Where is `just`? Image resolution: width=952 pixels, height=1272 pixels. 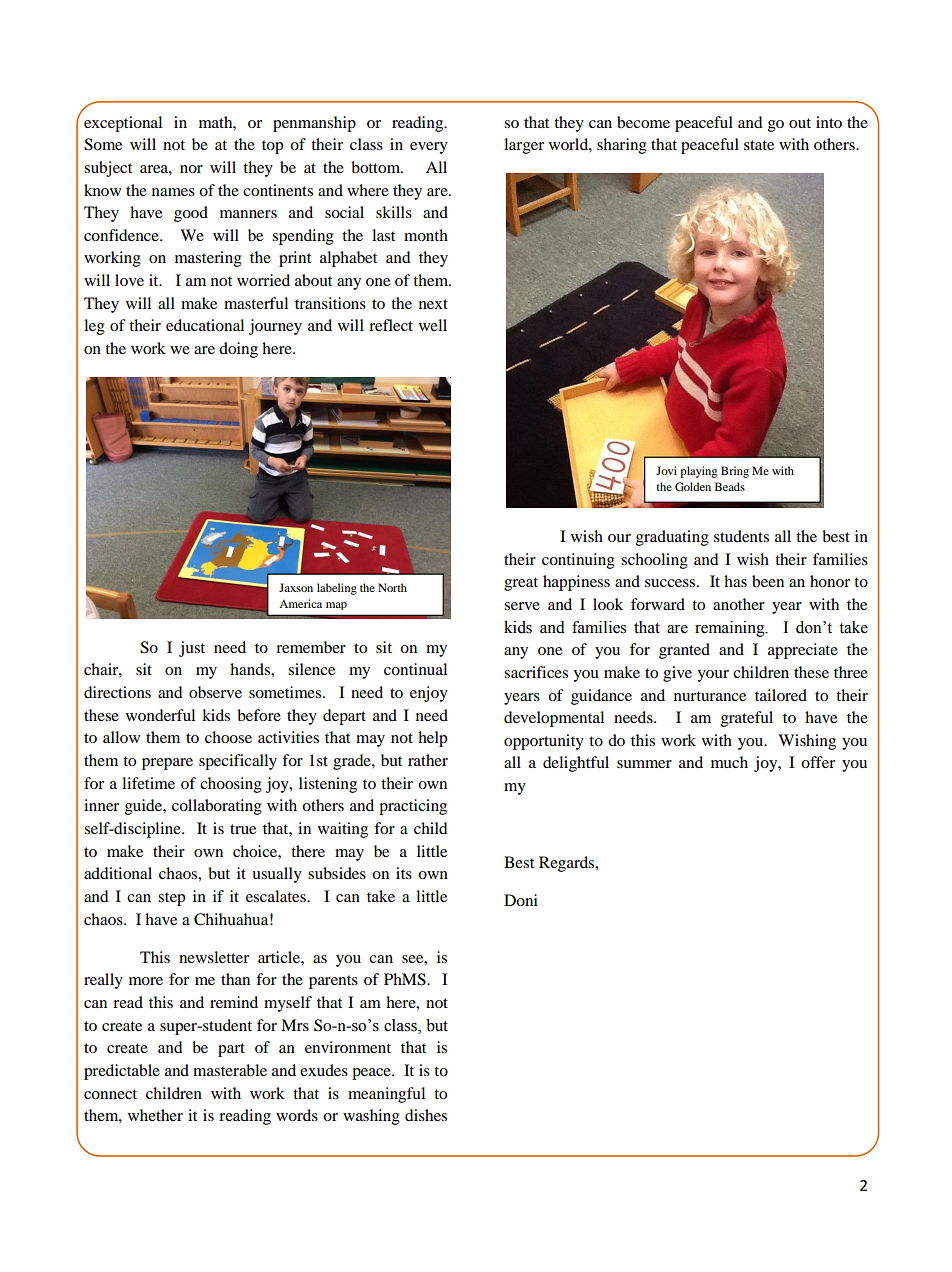
just is located at coordinates (192, 649).
